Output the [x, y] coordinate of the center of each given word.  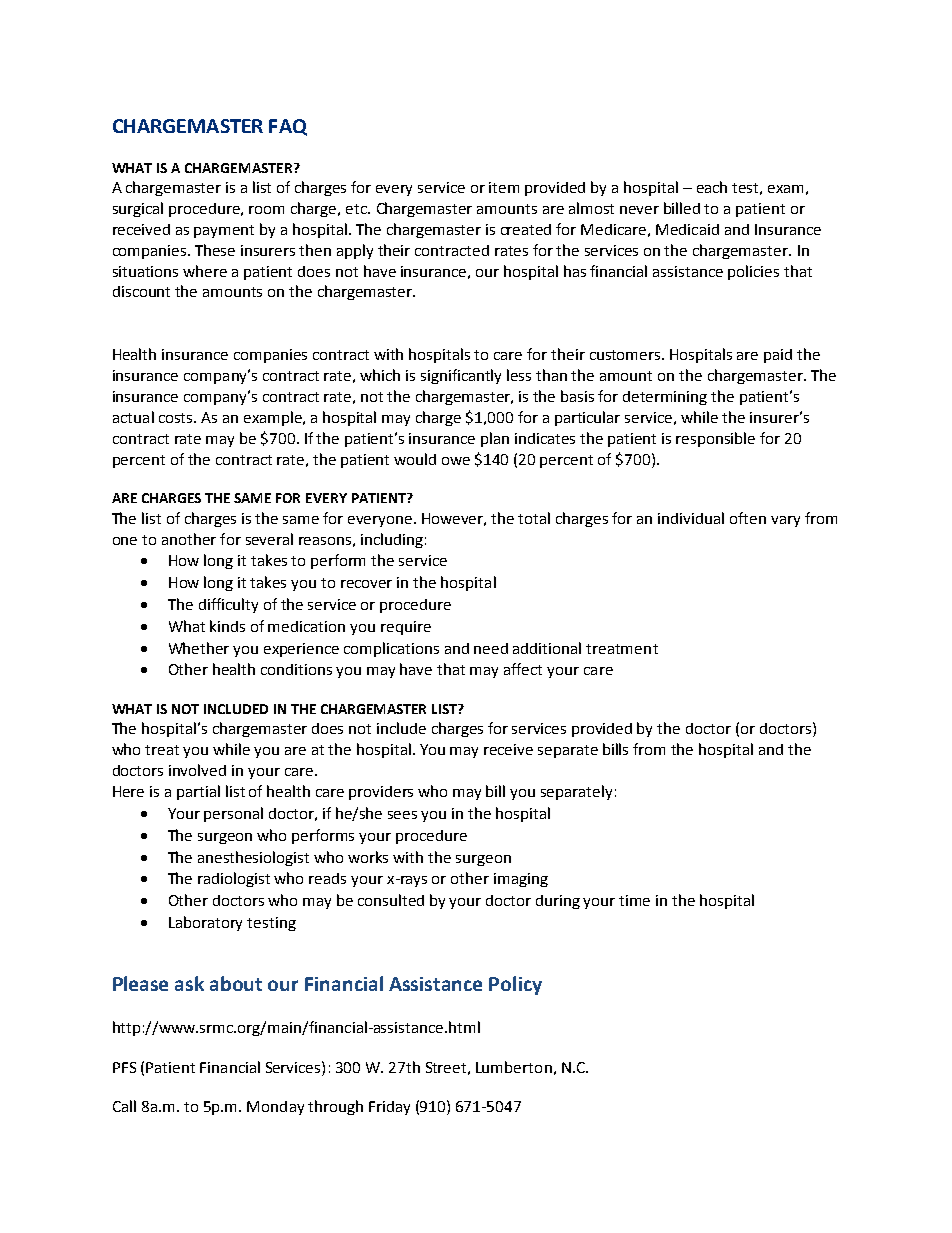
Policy [515, 985]
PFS [124, 1067]
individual [691, 518]
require [406, 628]
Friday [389, 1108]
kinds [227, 626]
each [712, 187]
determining [665, 398]
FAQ [288, 127]
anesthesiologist [253, 858]
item [504, 187]
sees [402, 815]
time [634, 900]
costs [177, 418]
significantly [461, 376]
